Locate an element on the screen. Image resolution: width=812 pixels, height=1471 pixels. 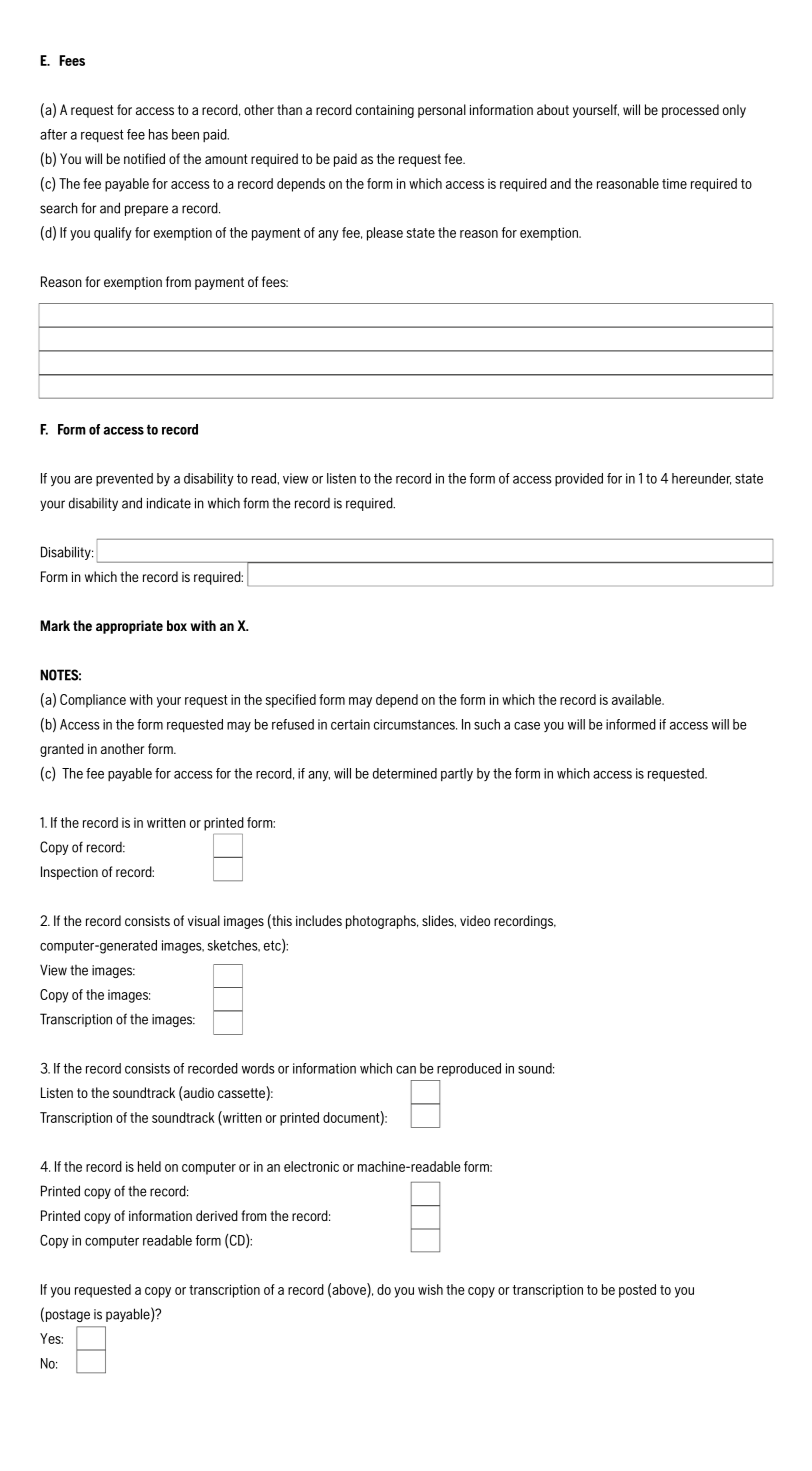
derived is located at coordinates (217, 1215).
